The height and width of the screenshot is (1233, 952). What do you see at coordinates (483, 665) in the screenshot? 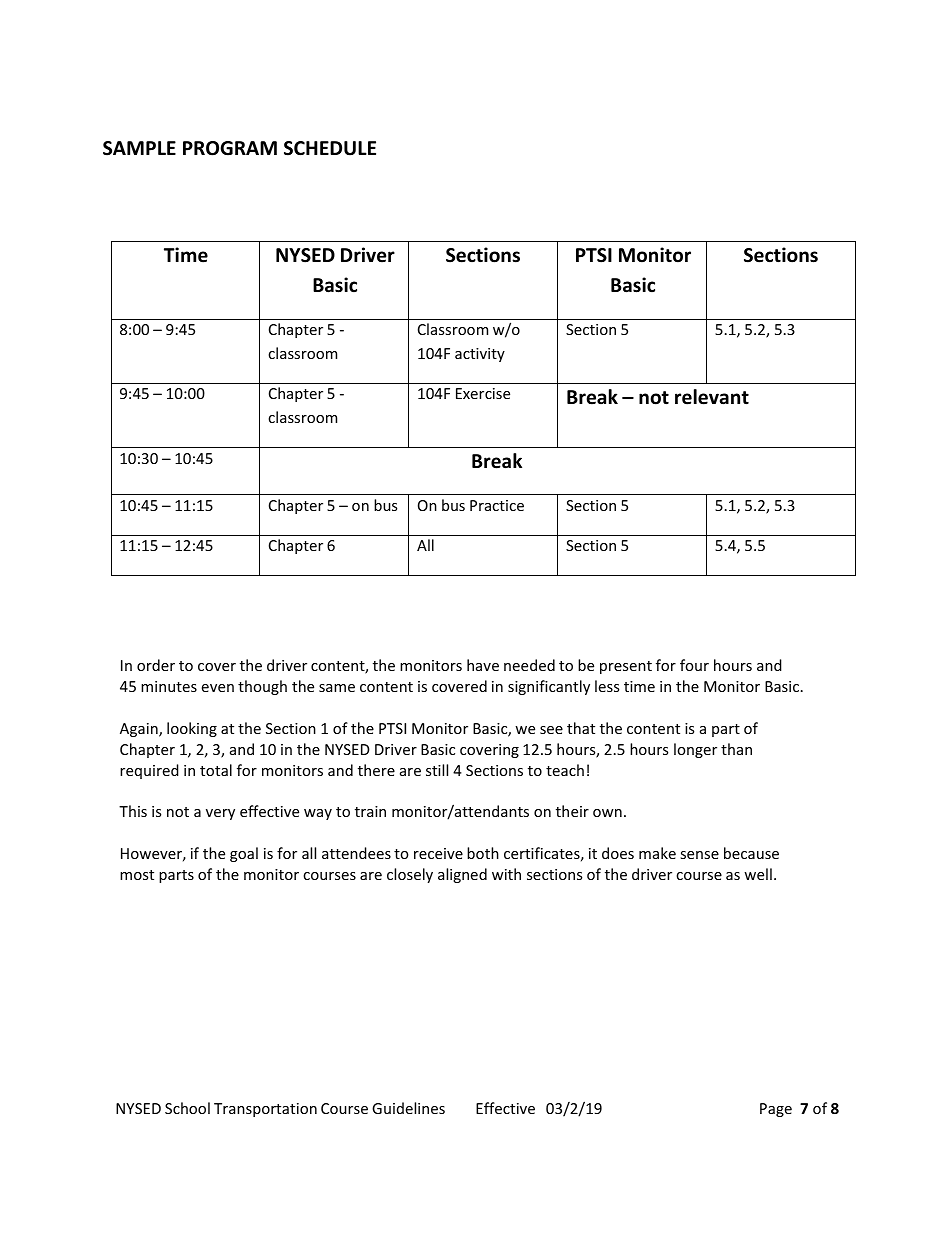
I see `have` at bounding box center [483, 665].
